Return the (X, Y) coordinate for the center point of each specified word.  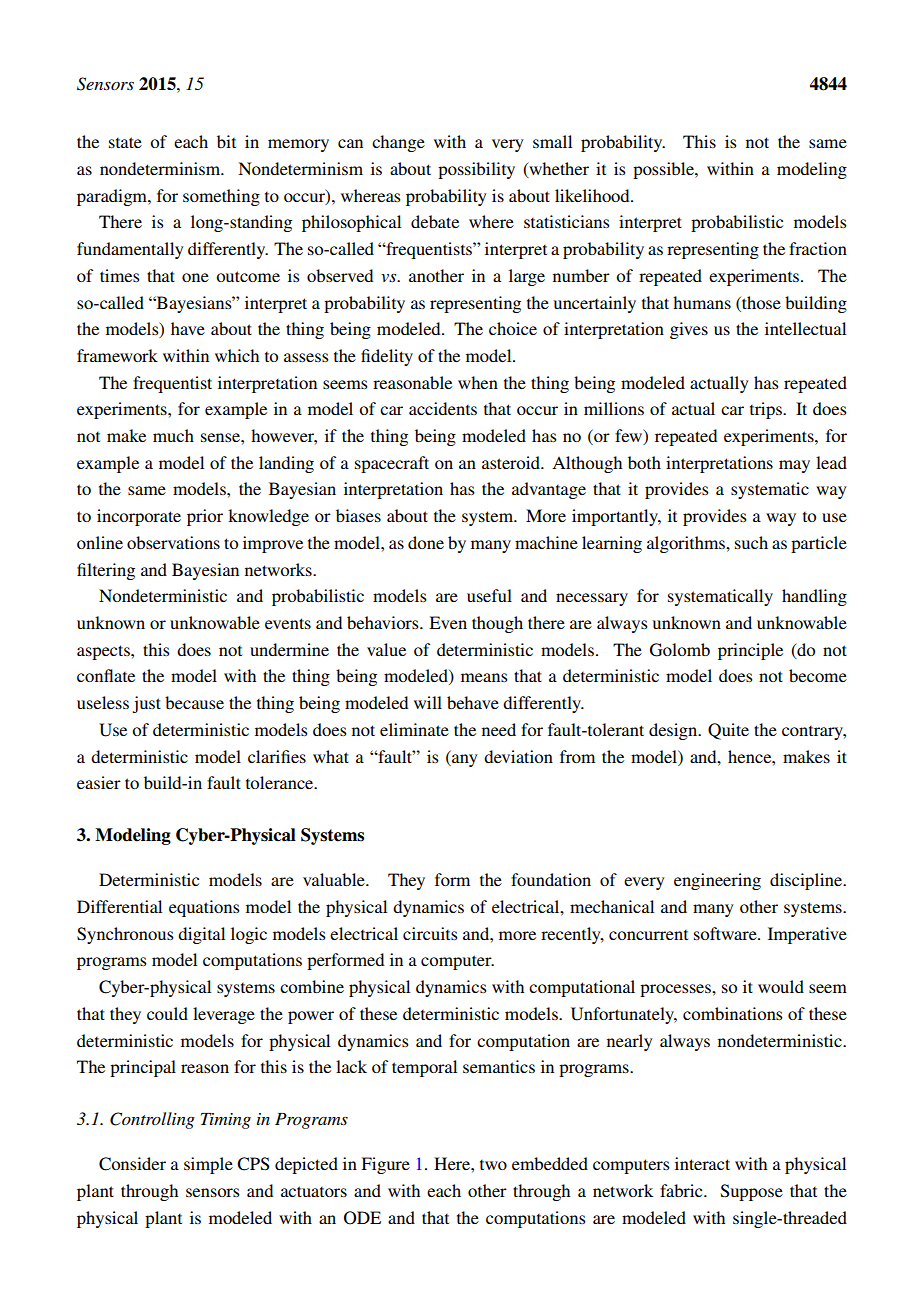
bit (226, 141)
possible (664, 170)
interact (702, 1163)
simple (208, 1165)
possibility (476, 170)
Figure (385, 1165)
